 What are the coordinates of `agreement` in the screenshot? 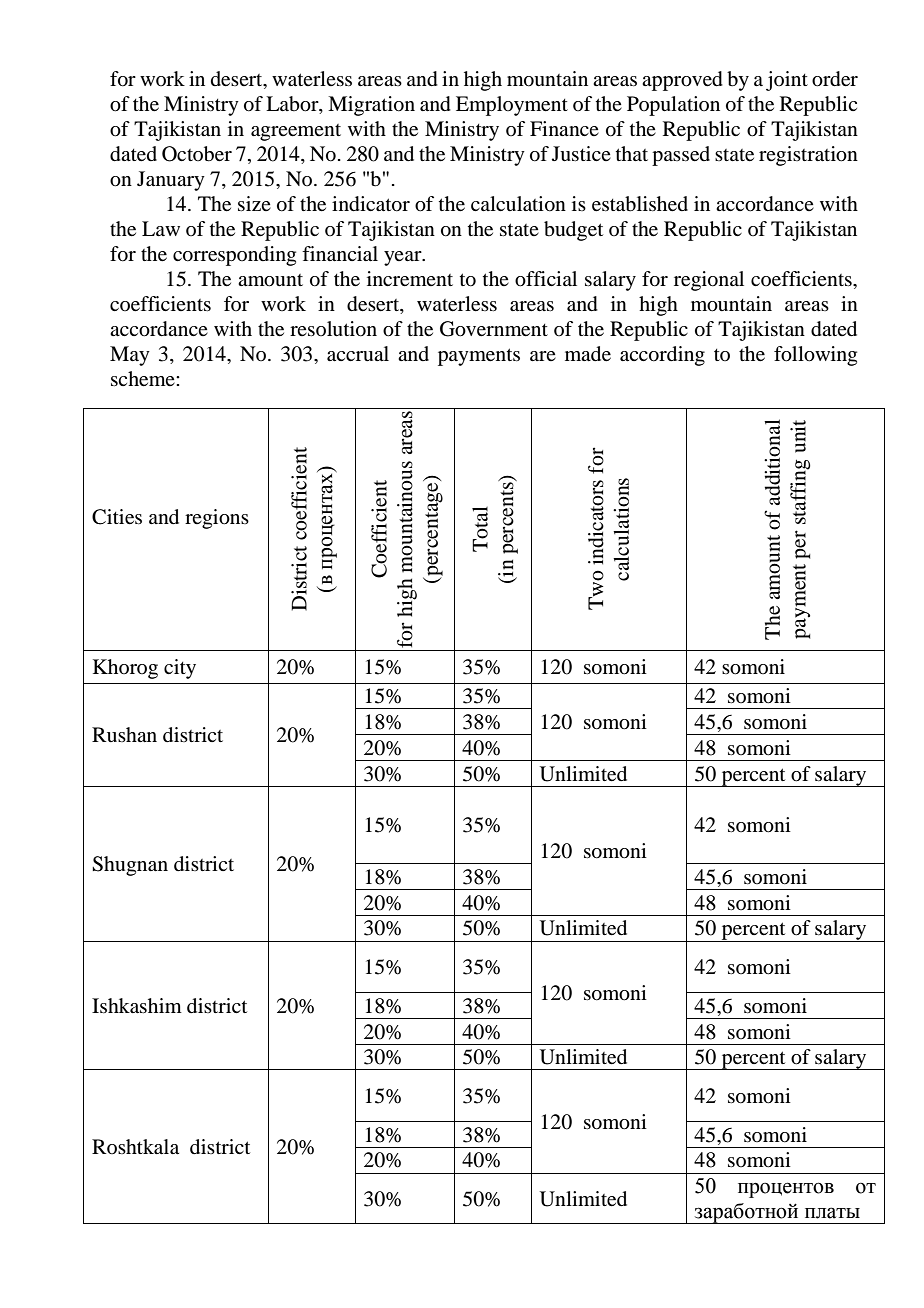 It's located at (296, 132).
